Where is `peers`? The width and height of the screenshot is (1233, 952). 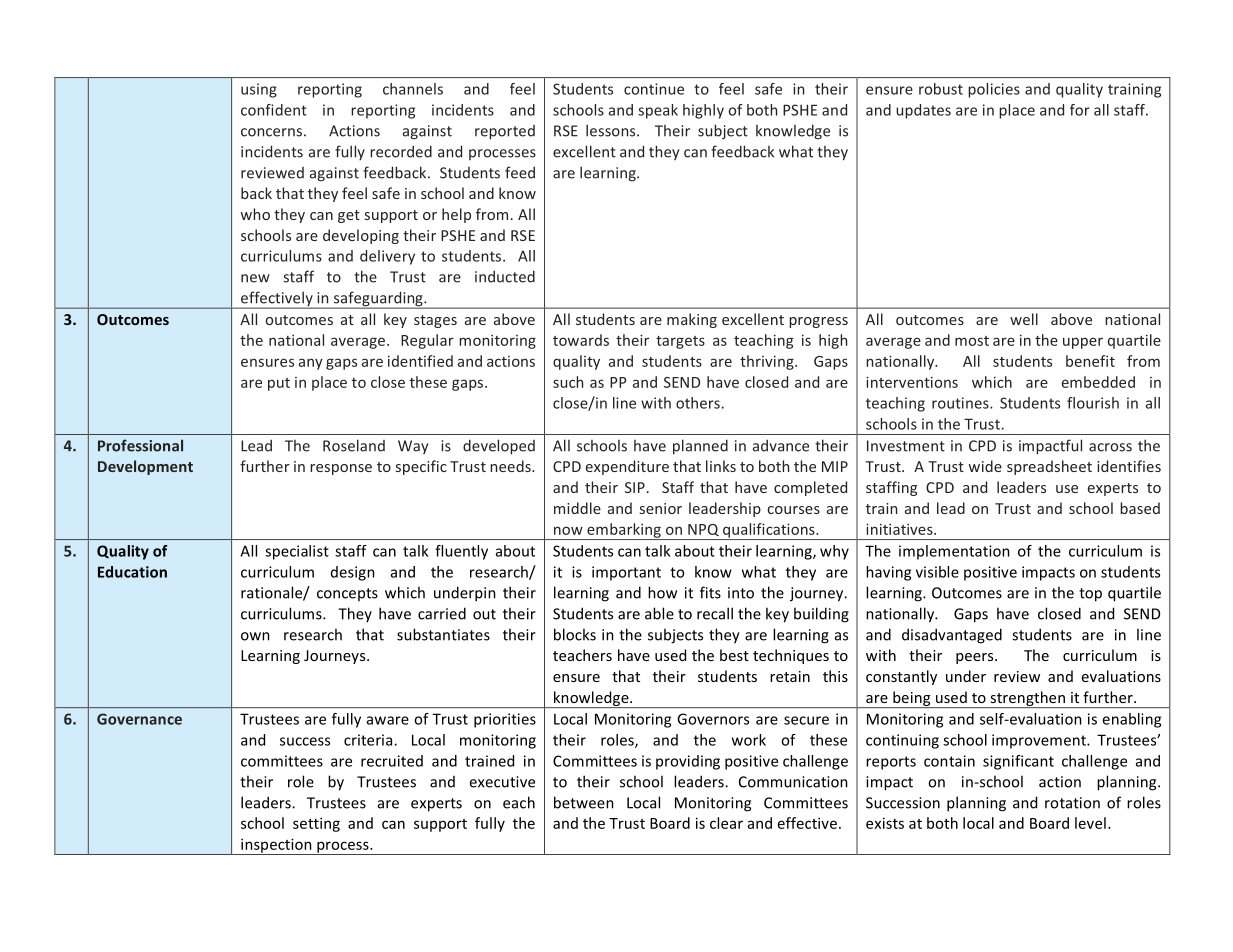
peers is located at coordinates (976, 658).
